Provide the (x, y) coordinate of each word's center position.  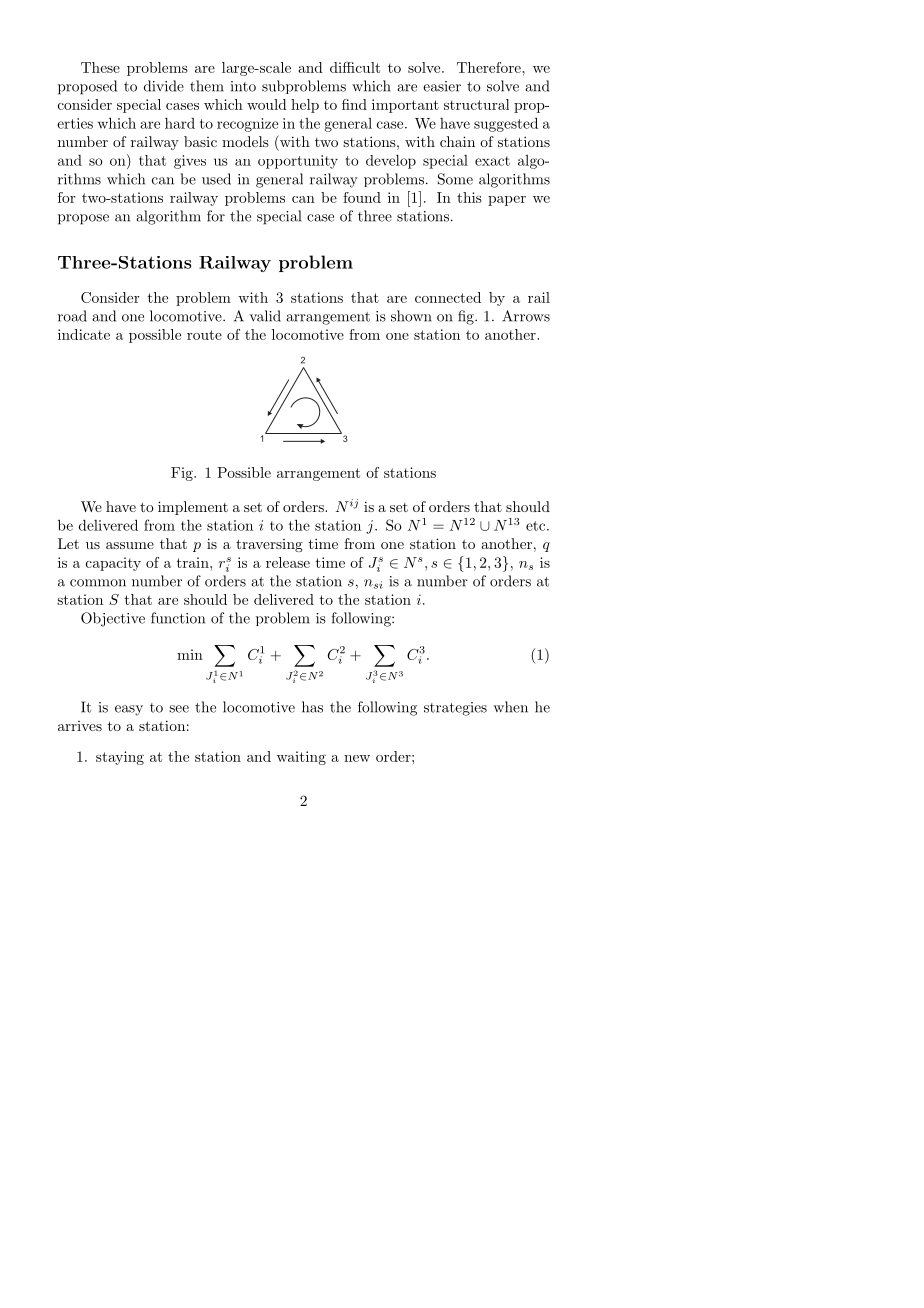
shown (411, 316)
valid (265, 316)
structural (476, 104)
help (305, 106)
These (100, 67)
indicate (84, 334)
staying (120, 758)
